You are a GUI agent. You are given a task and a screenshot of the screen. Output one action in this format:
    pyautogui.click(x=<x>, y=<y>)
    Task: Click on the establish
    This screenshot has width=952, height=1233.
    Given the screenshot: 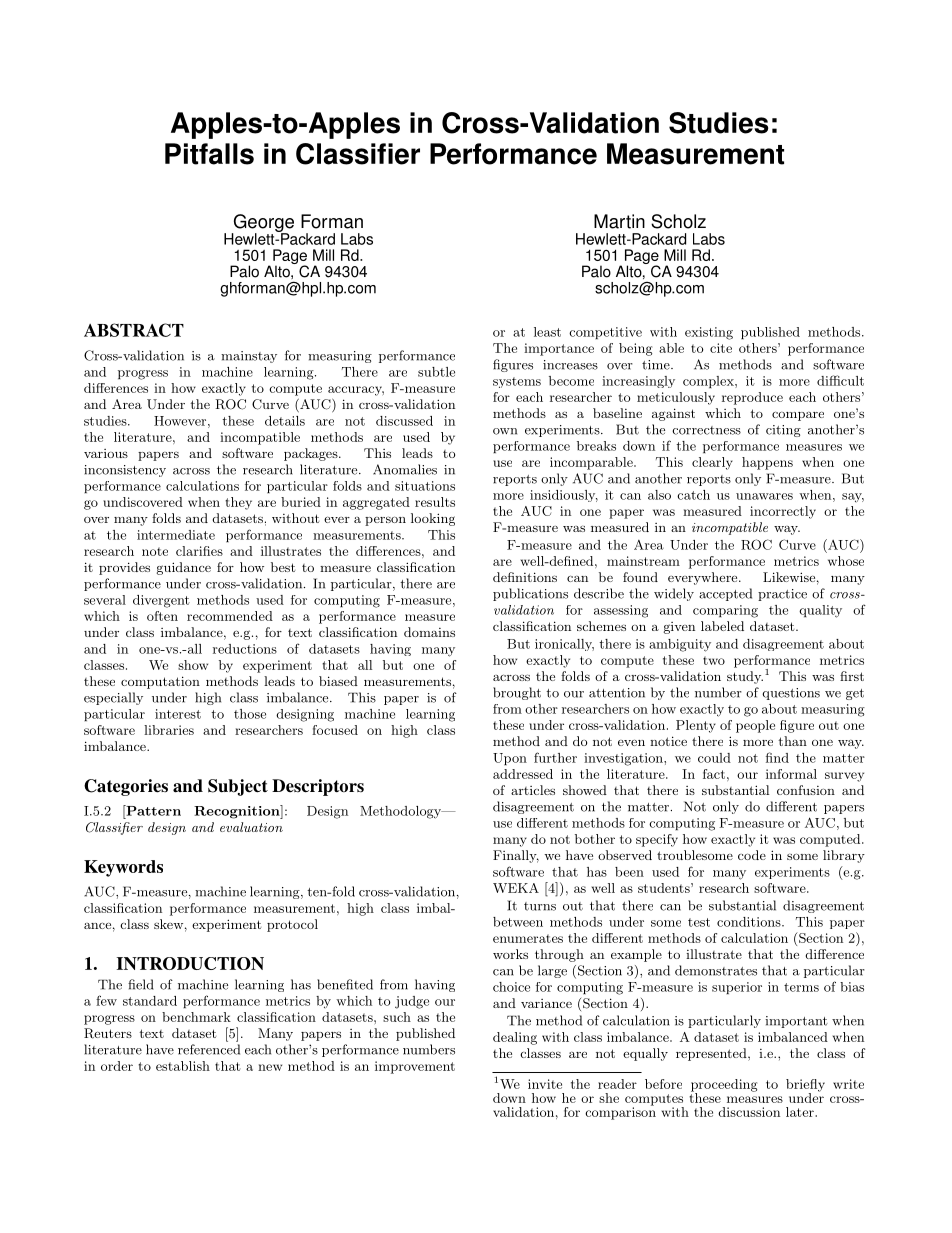 What is the action you would take?
    pyautogui.click(x=183, y=1066)
